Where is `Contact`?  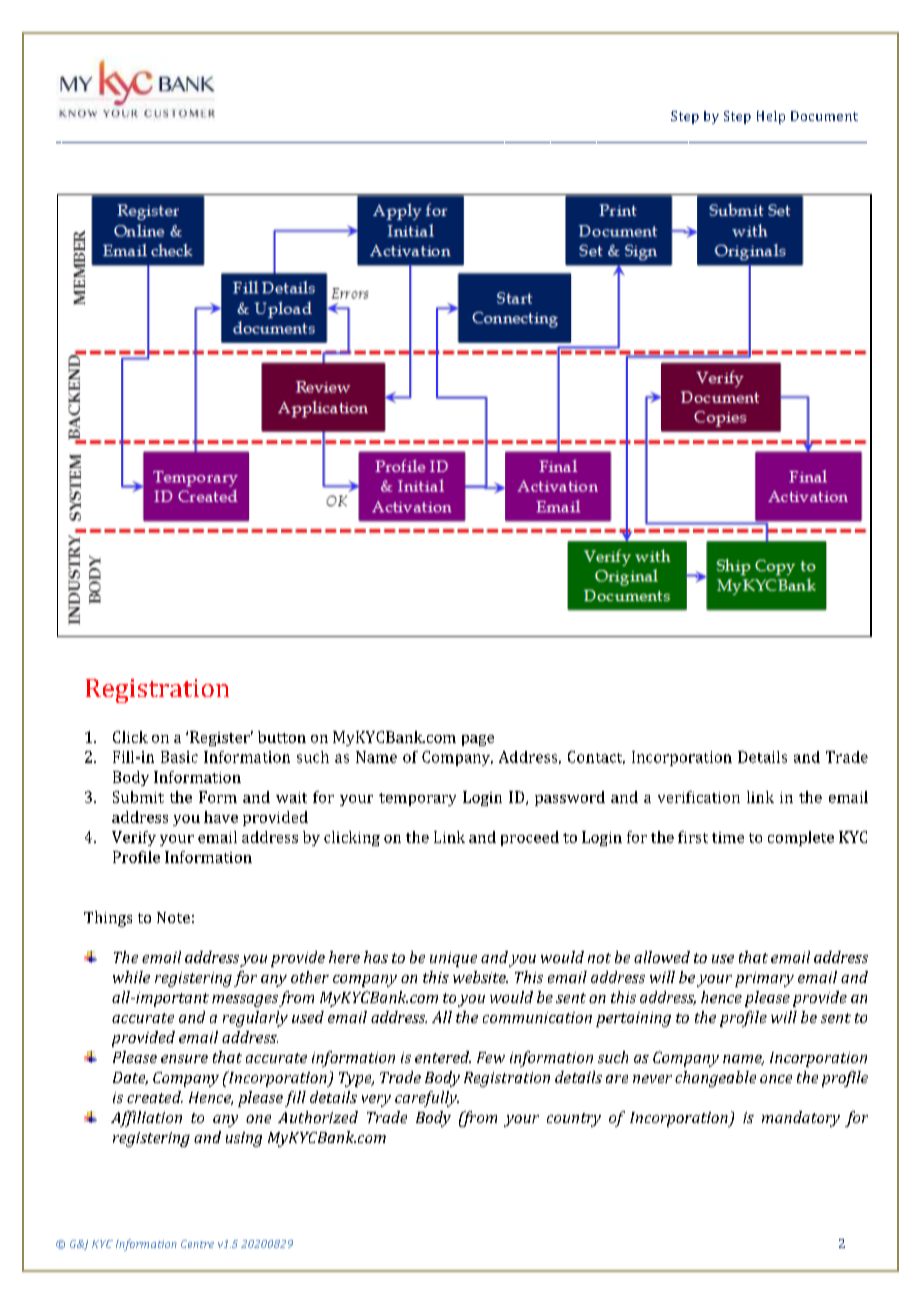
Contact is located at coordinates (596, 757).
